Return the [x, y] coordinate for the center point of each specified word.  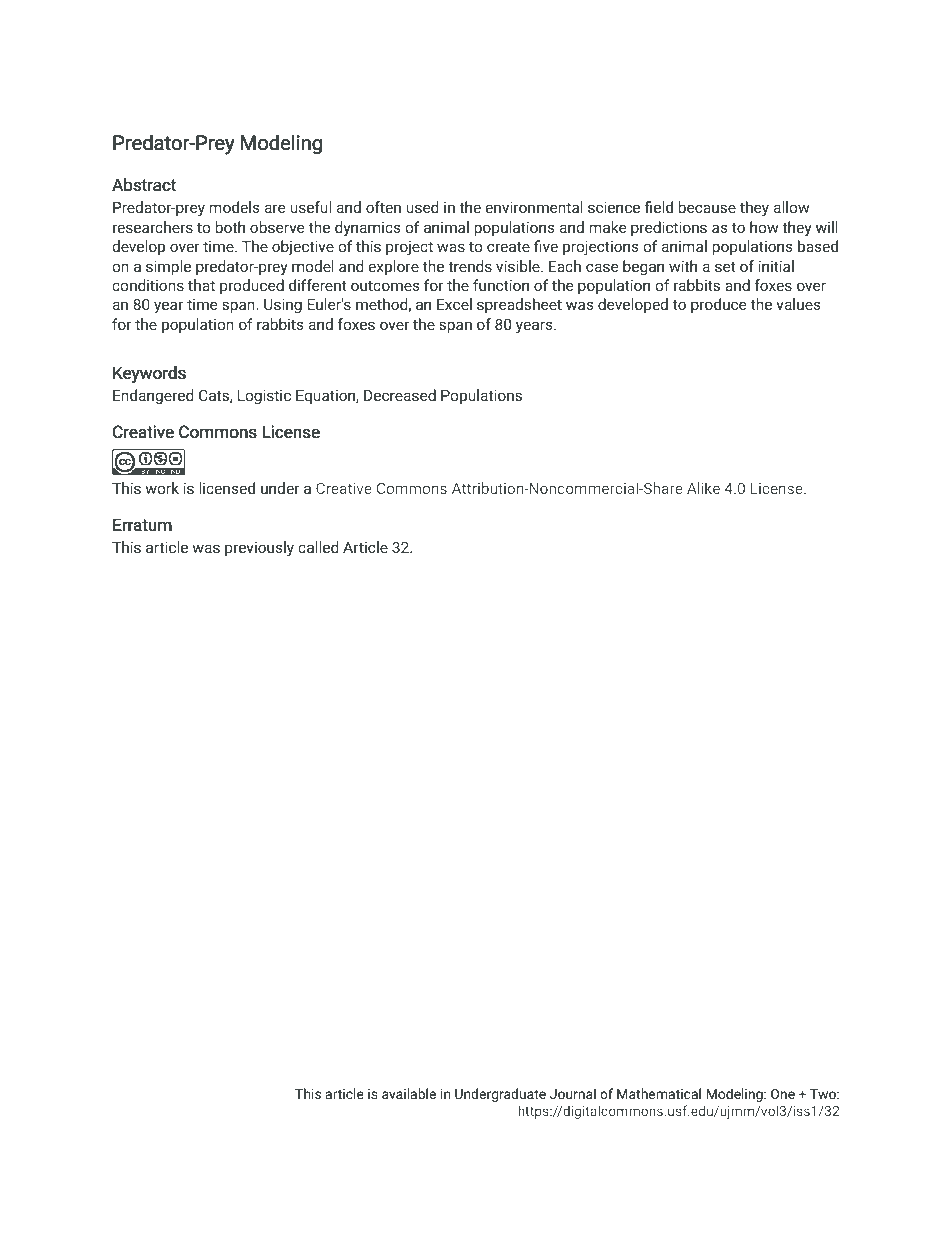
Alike [703, 488]
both [230, 227]
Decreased [400, 395]
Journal [573, 1093]
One [783, 1094]
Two [824, 1094]
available [409, 1093]
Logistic [264, 397]
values [798, 304]
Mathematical [659, 1093]
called [318, 547]
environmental [534, 207]
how [764, 227]
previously [259, 549]
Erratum [142, 525]
